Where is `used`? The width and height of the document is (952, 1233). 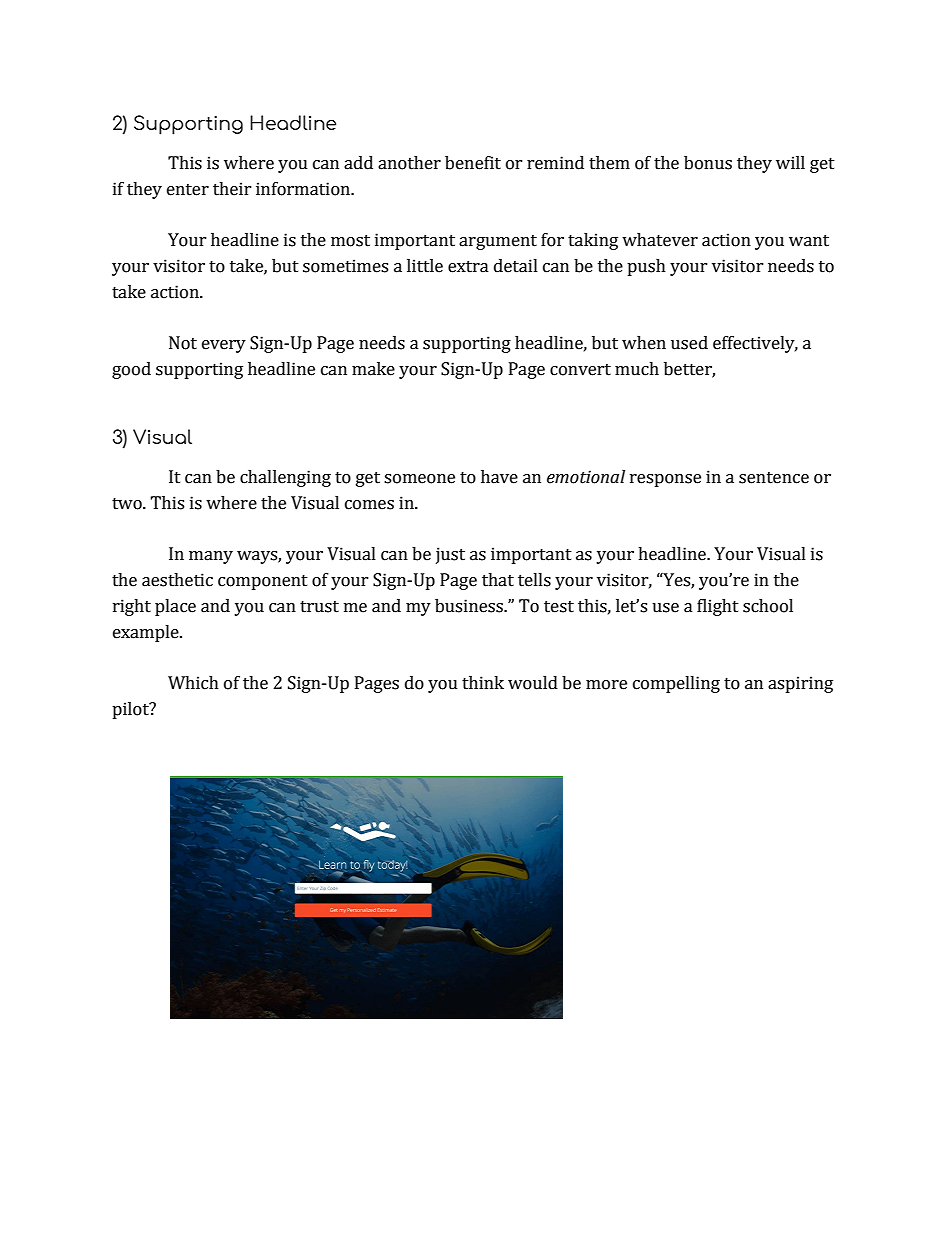
used is located at coordinates (689, 343).
